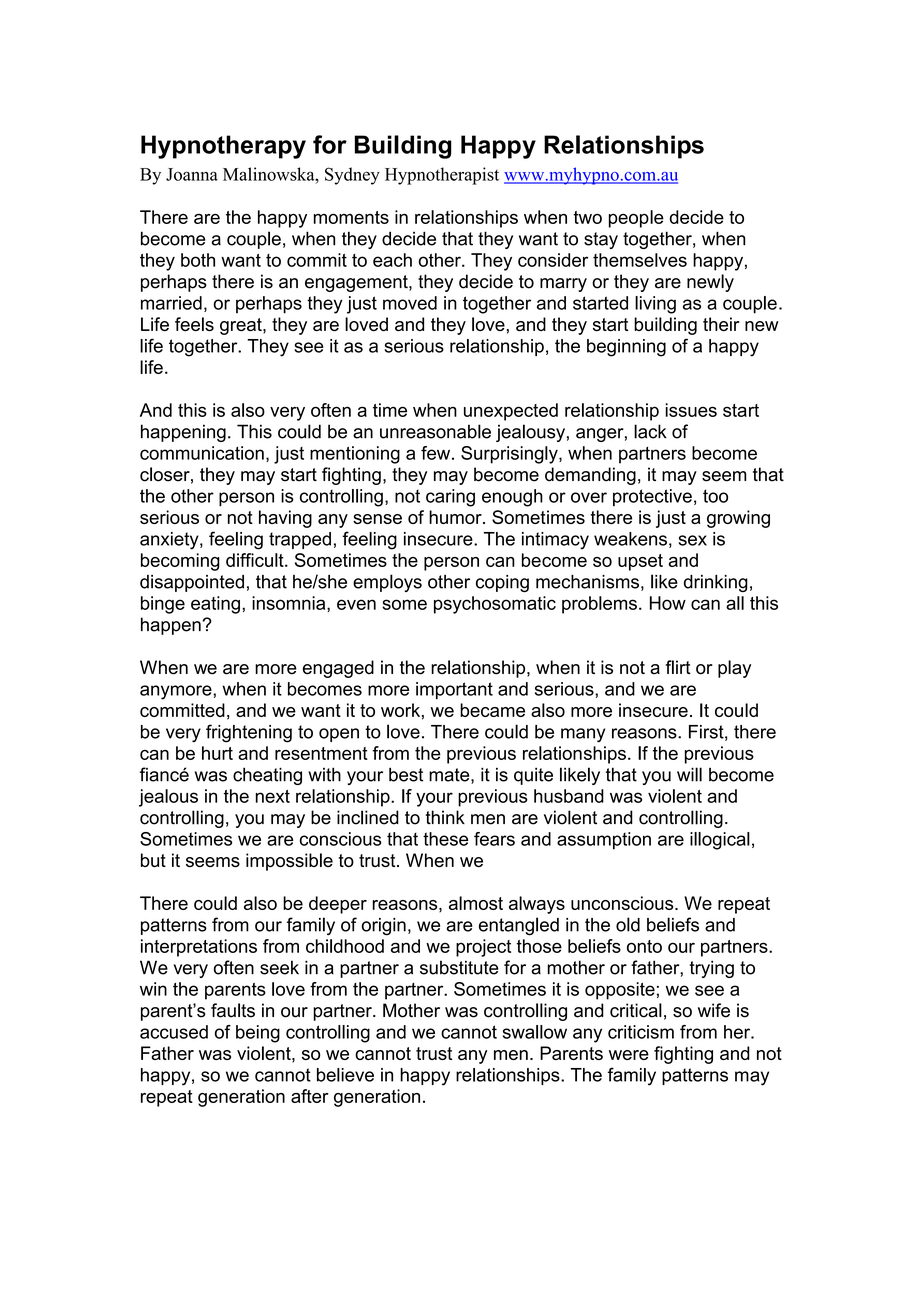 The height and width of the page is (1308, 924). What do you see at coordinates (636, 219) in the page?
I see `people` at bounding box center [636, 219].
